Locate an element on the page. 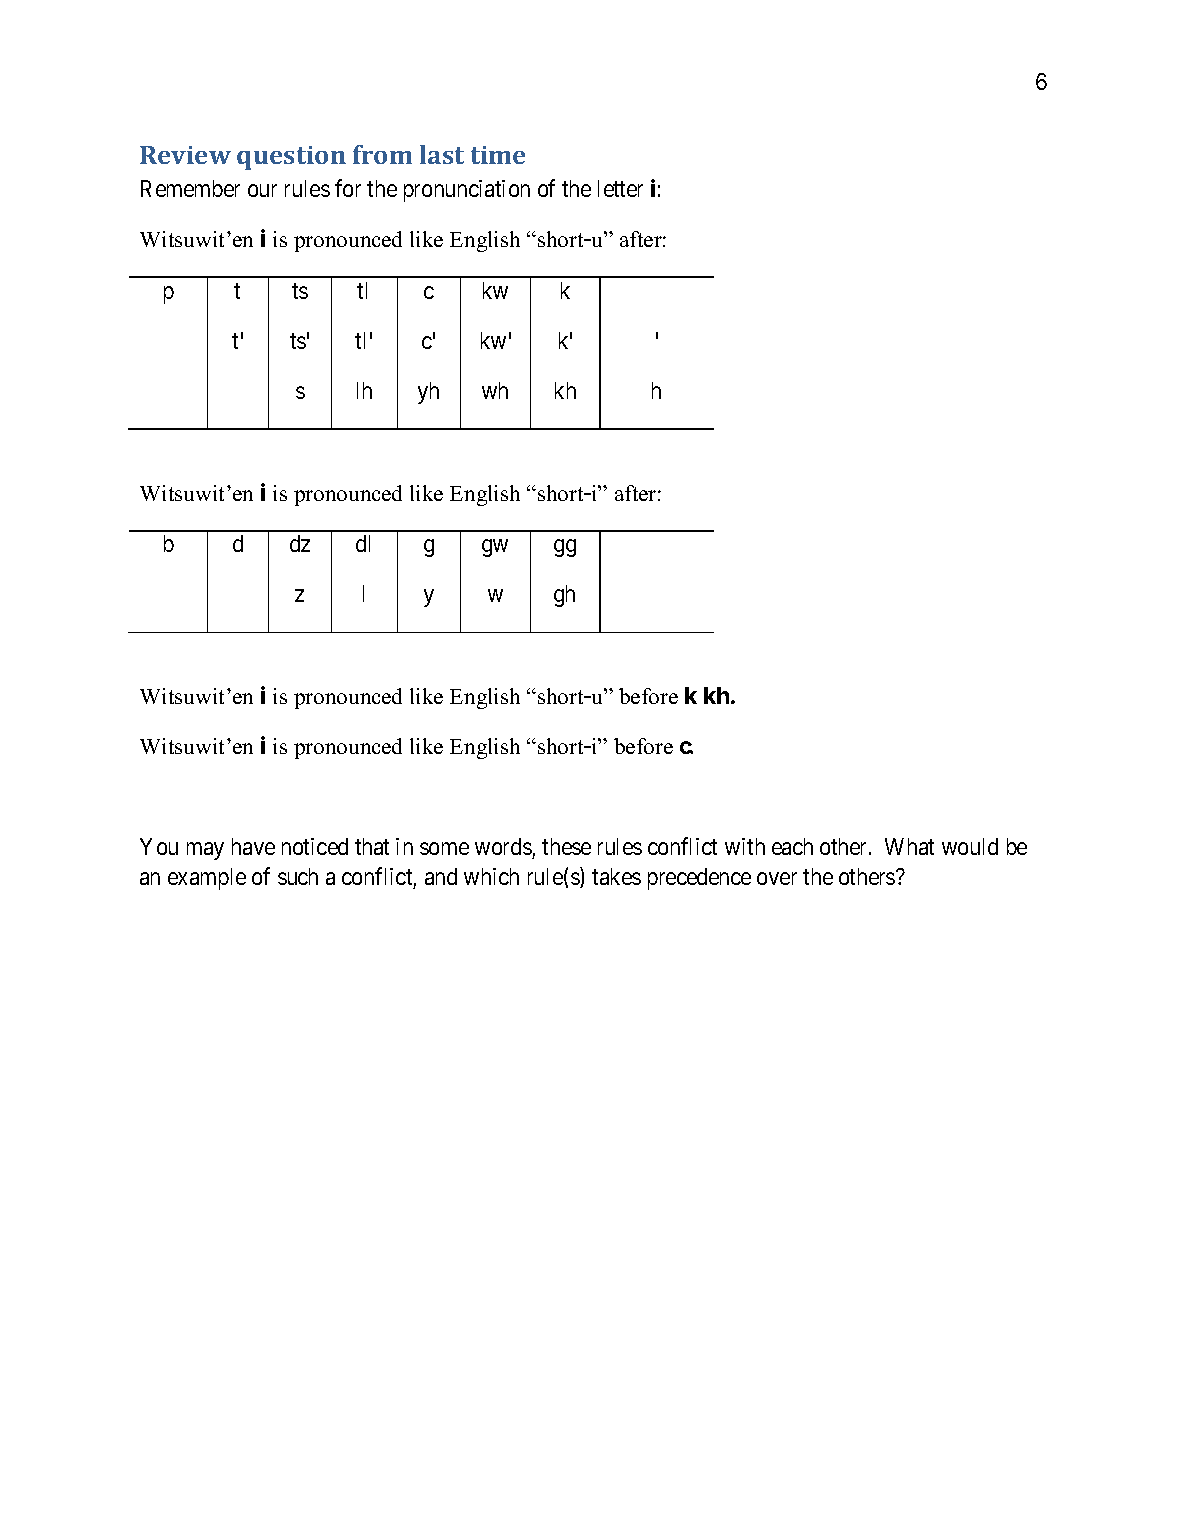 The width and height of the page is (1186, 1535). last is located at coordinates (442, 154).
